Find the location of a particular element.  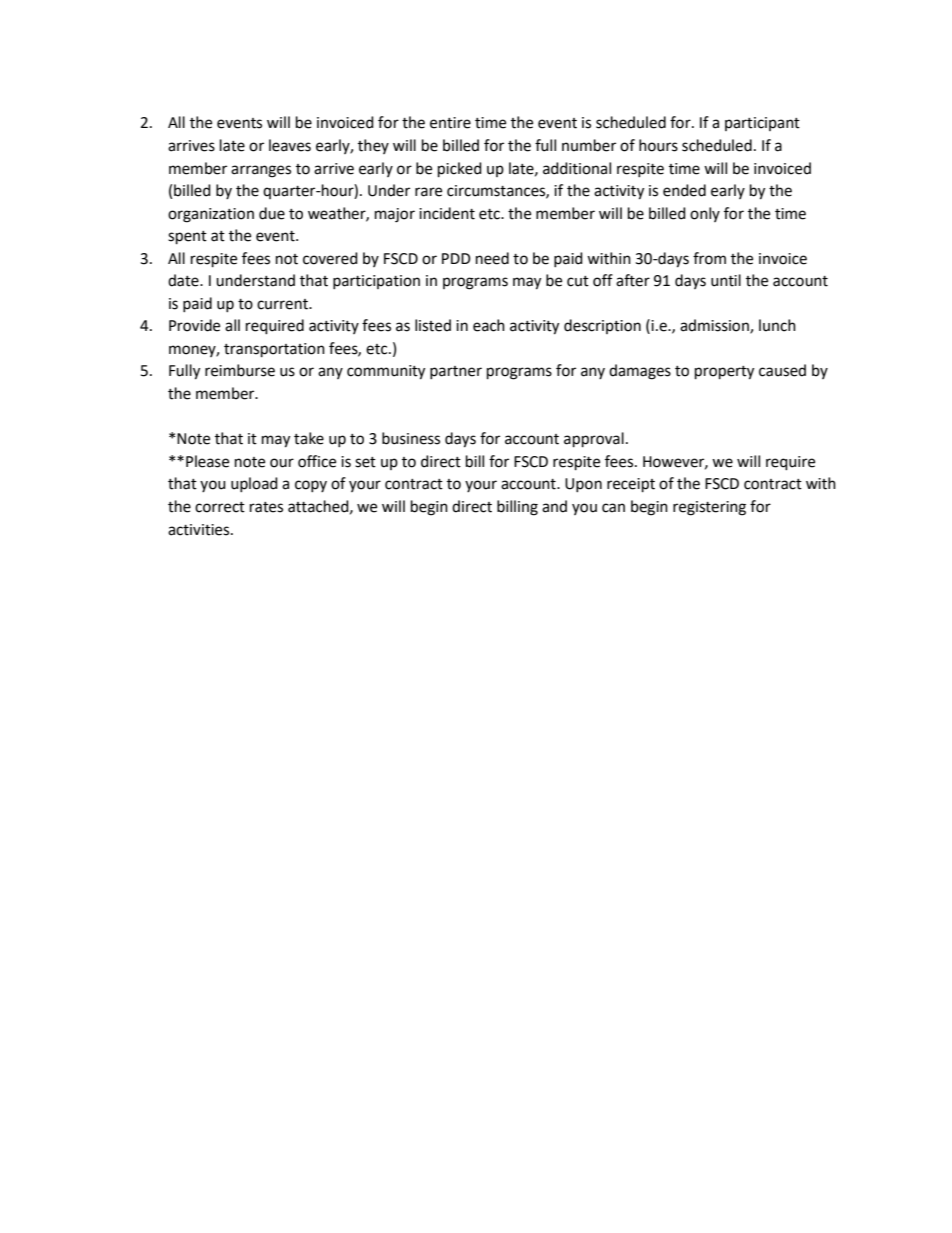

entire is located at coordinates (450, 123).
